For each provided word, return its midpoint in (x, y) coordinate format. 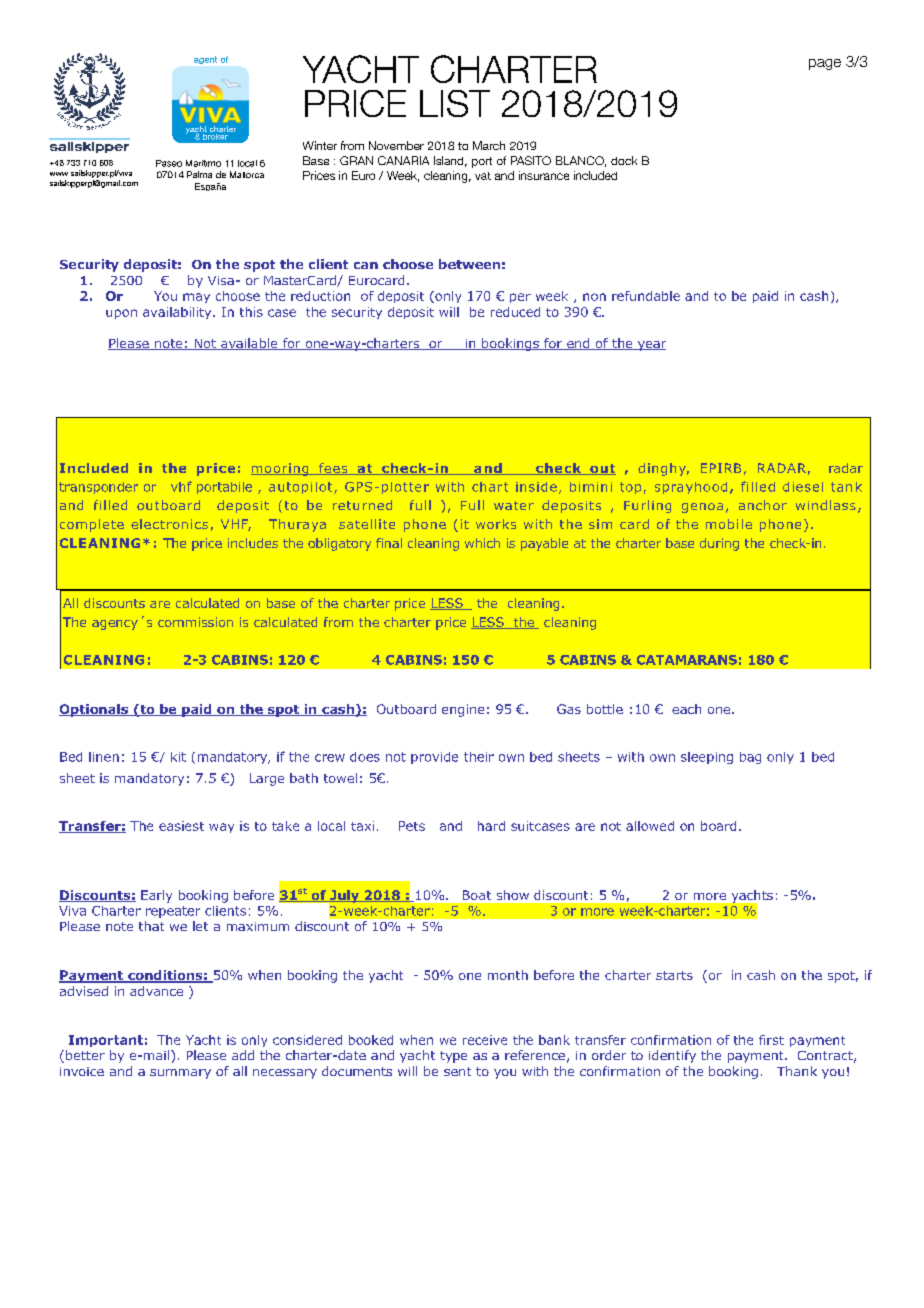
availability (178, 313)
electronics (169, 524)
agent (205, 60)
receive (485, 1040)
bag (750, 758)
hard (491, 826)
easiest (181, 826)
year (651, 346)
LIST (455, 103)
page (825, 64)
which (482, 543)
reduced (515, 312)
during (719, 544)
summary (180, 1074)
